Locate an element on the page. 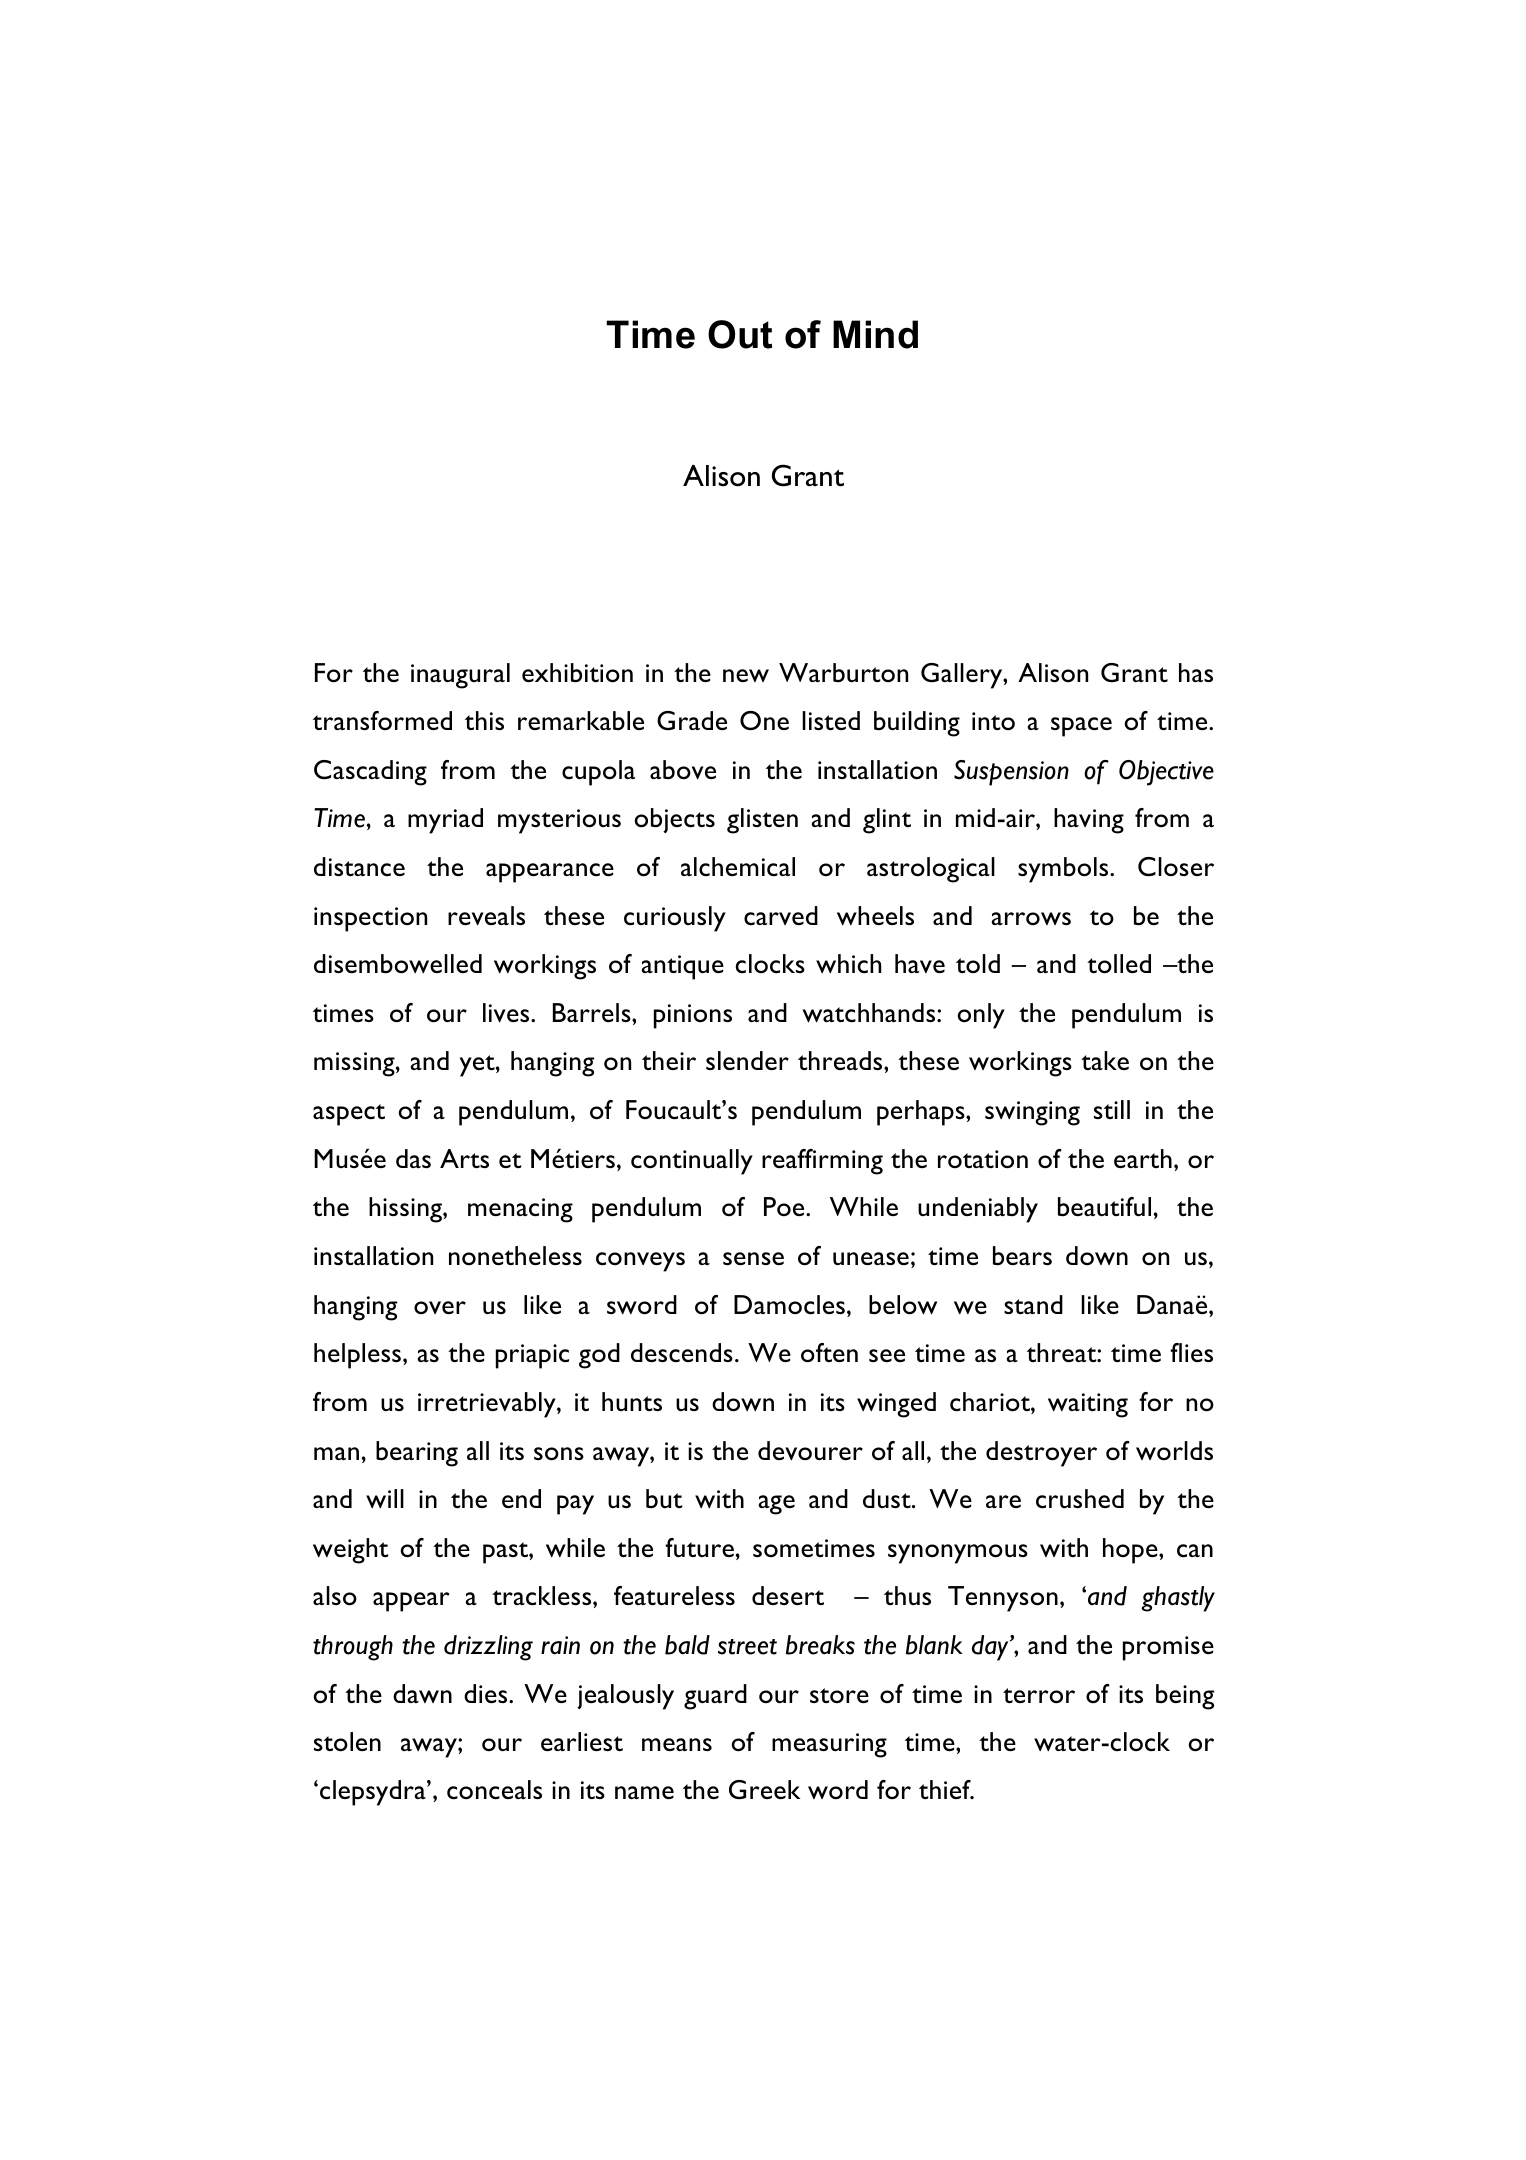  take is located at coordinates (1105, 1060).
